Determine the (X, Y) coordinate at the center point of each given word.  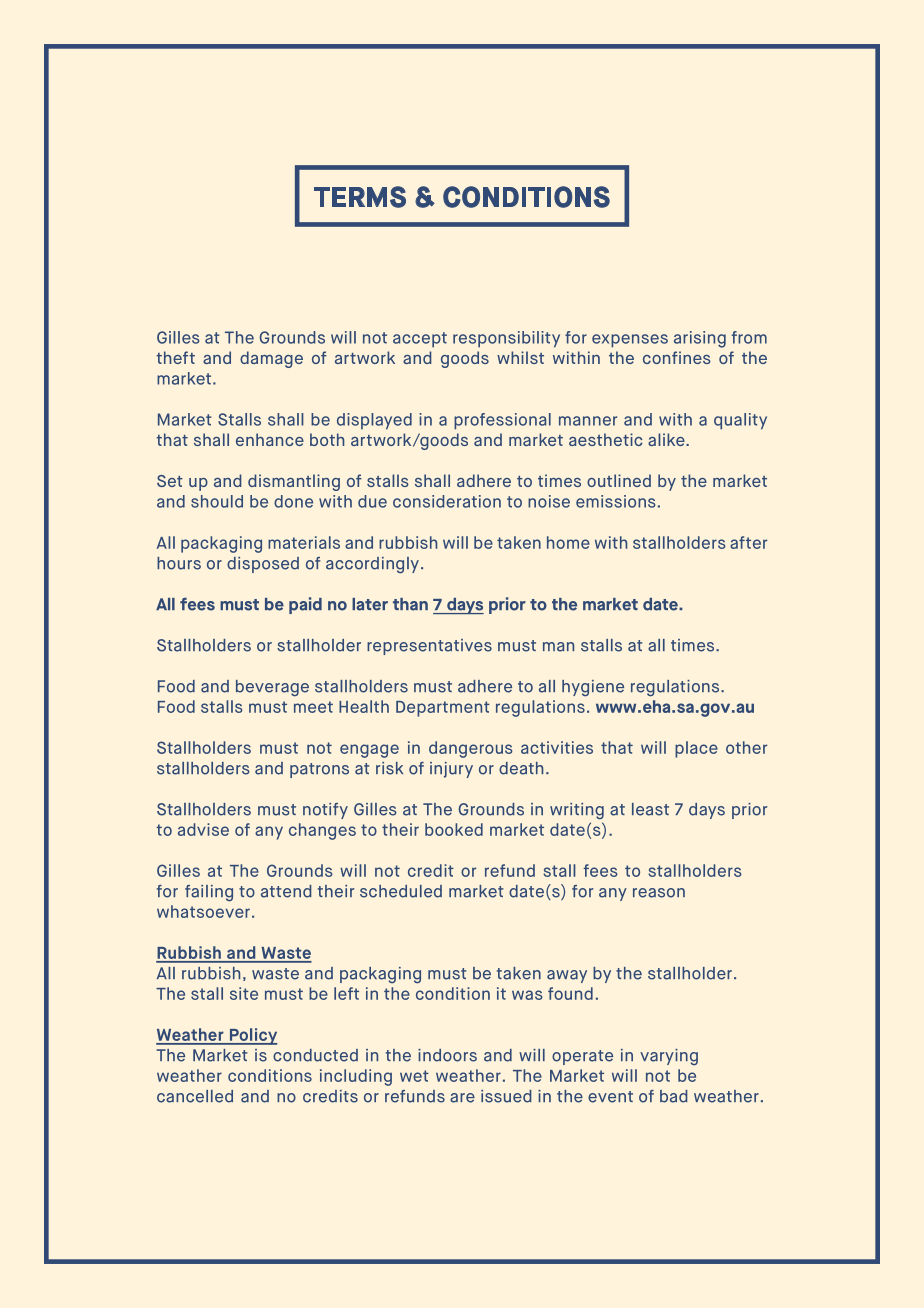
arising (700, 339)
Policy (252, 1036)
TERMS (360, 197)
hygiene (593, 688)
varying (669, 1057)
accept (420, 340)
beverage (272, 688)
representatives (429, 647)
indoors (447, 1055)
